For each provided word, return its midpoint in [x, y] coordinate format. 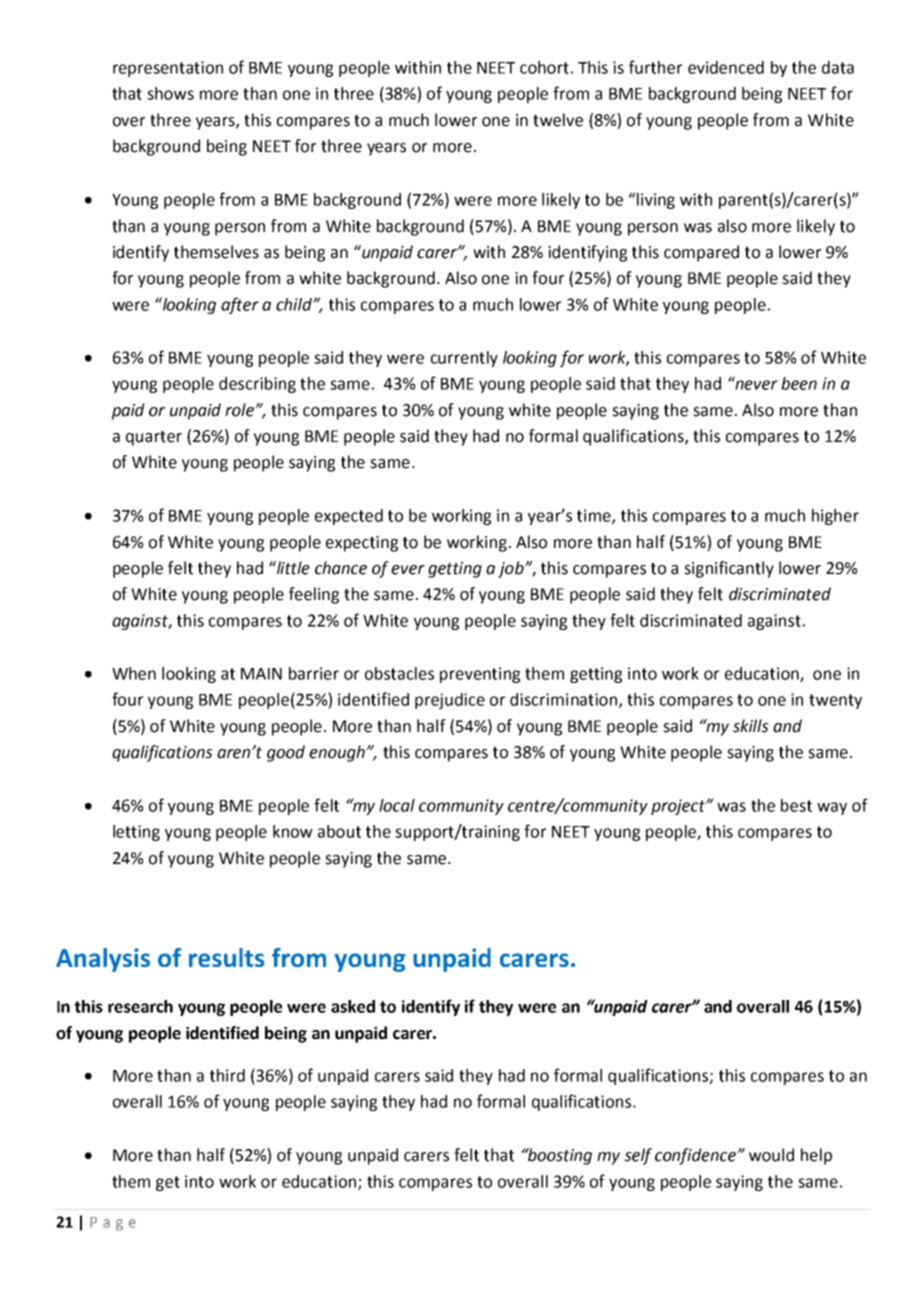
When [134, 673]
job [512, 569]
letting [136, 833]
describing [257, 385]
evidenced [726, 67]
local [397, 805]
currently [464, 359]
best [796, 805]
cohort [544, 67]
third [227, 1075]
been [799, 383]
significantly [729, 569]
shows [170, 93]
